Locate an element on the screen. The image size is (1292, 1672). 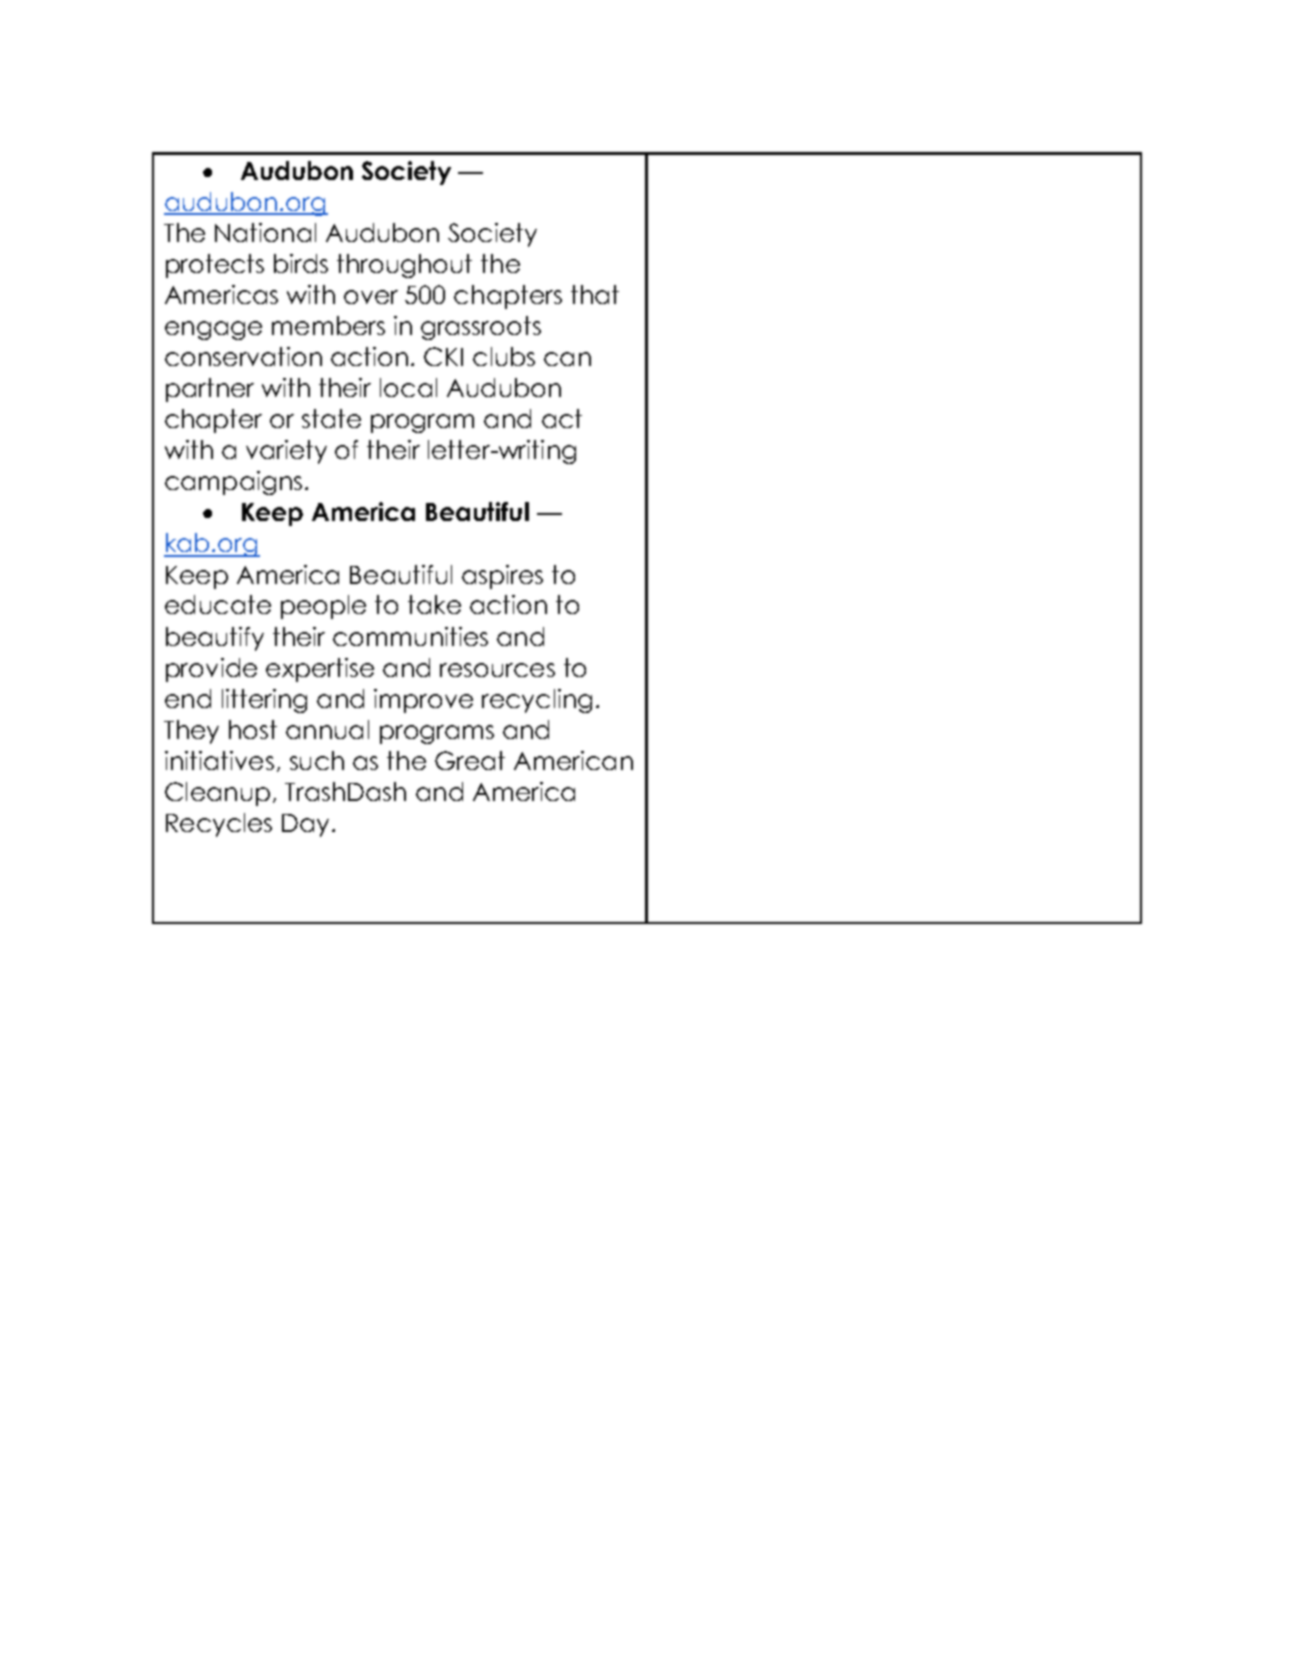
protects is located at coordinates (215, 266).
